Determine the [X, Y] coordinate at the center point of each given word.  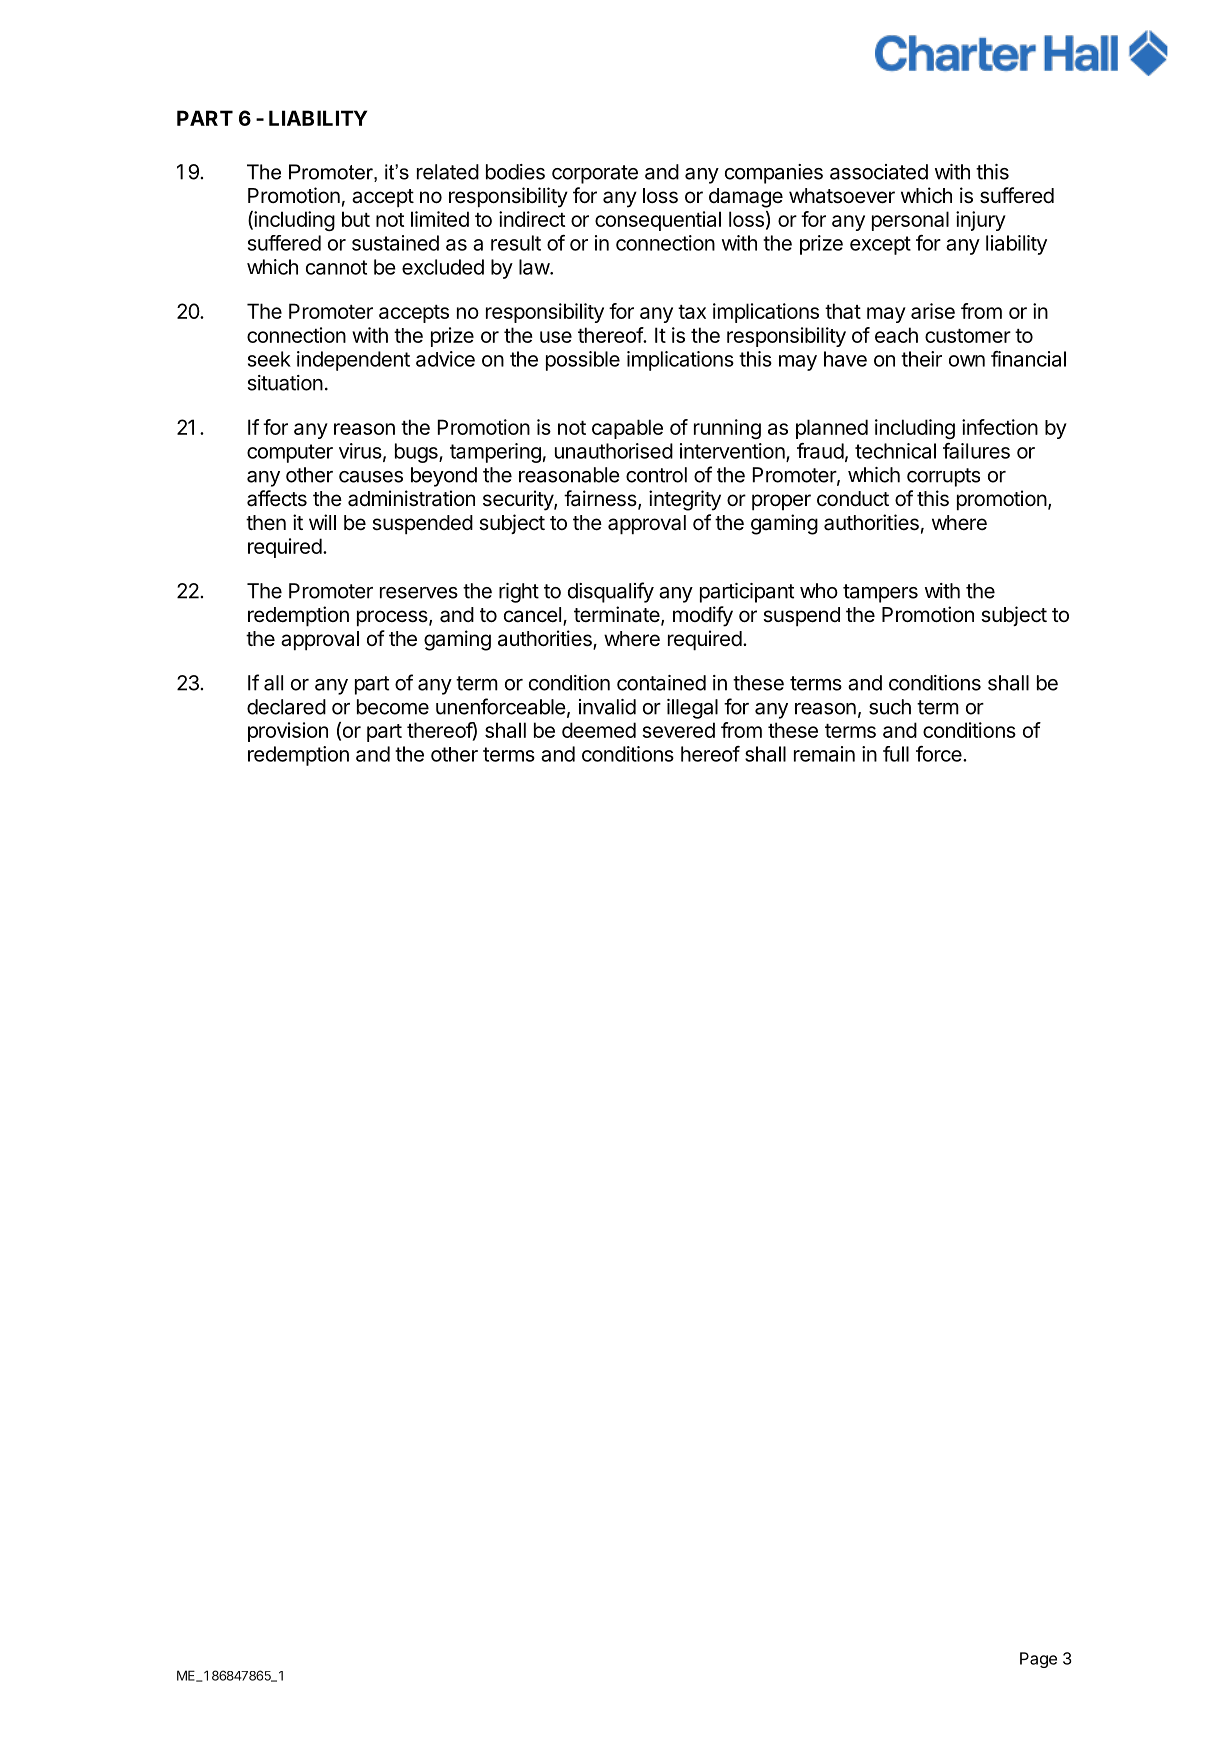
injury [981, 221]
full [896, 754]
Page [1038, 1660]
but [356, 219]
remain [824, 754]
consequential [658, 221]
